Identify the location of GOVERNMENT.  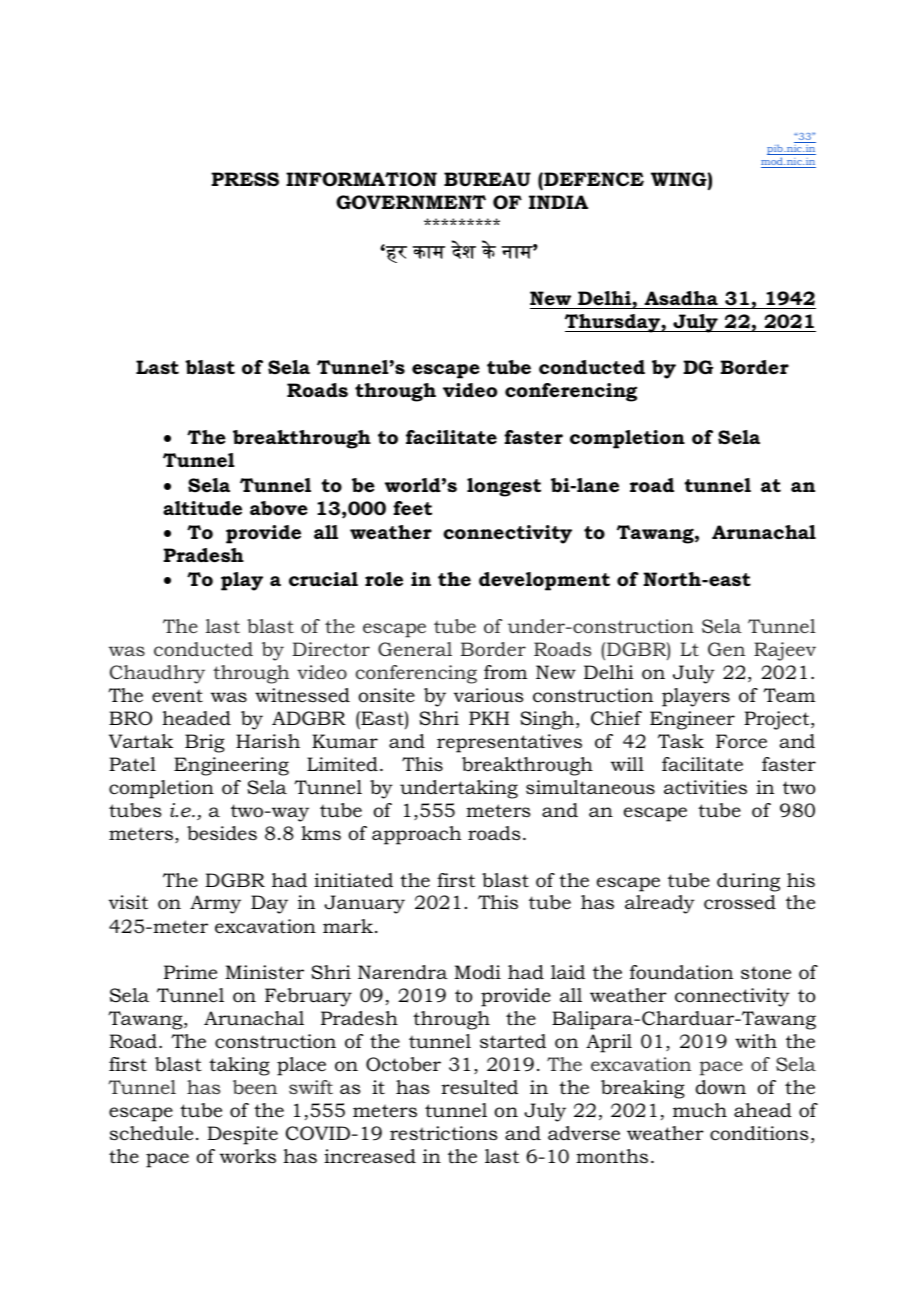
(411, 202).
